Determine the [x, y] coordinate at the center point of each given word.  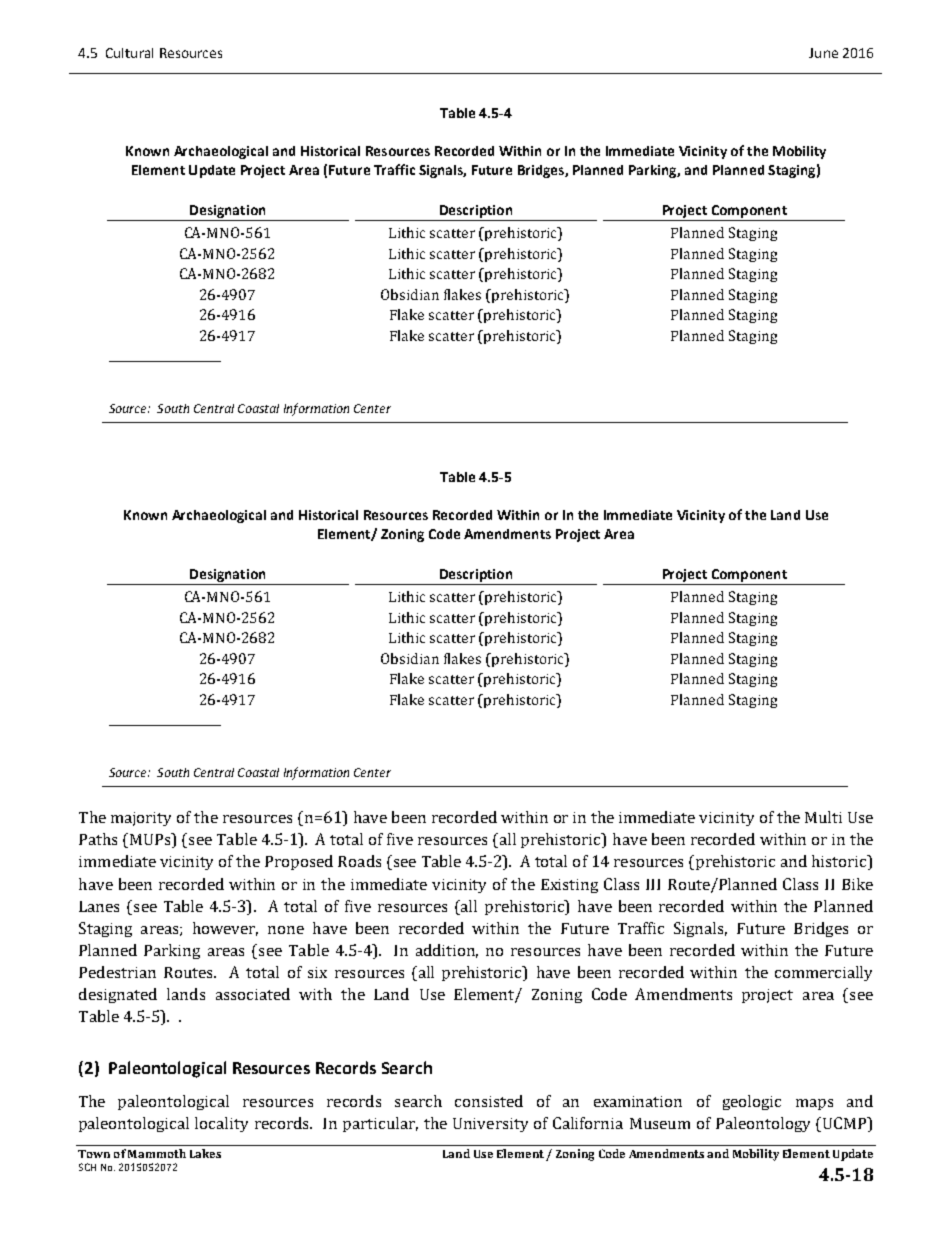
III [653, 884]
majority [141, 819]
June [823, 53]
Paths [98, 839]
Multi [823, 817]
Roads [359, 861]
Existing [569, 886]
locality [221, 1124]
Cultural [129, 53]
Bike [857, 884]
